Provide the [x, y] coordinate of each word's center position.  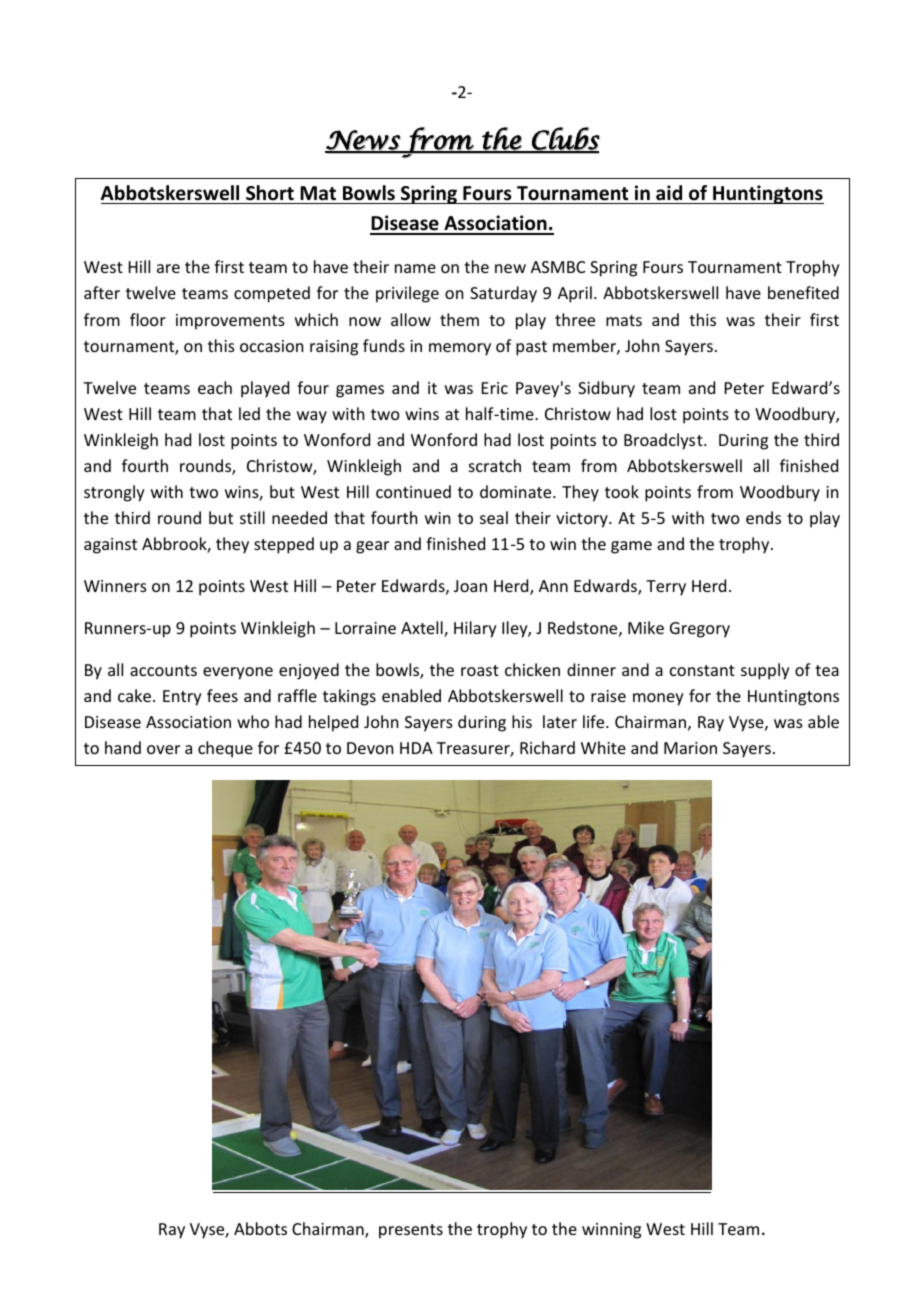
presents [411, 1231]
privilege [407, 294]
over [163, 749]
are [168, 268]
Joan [470, 586]
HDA [416, 748]
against [110, 546]
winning [611, 1231]
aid [669, 193]
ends [763, 517]
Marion [690, 748]
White [603, 747]
